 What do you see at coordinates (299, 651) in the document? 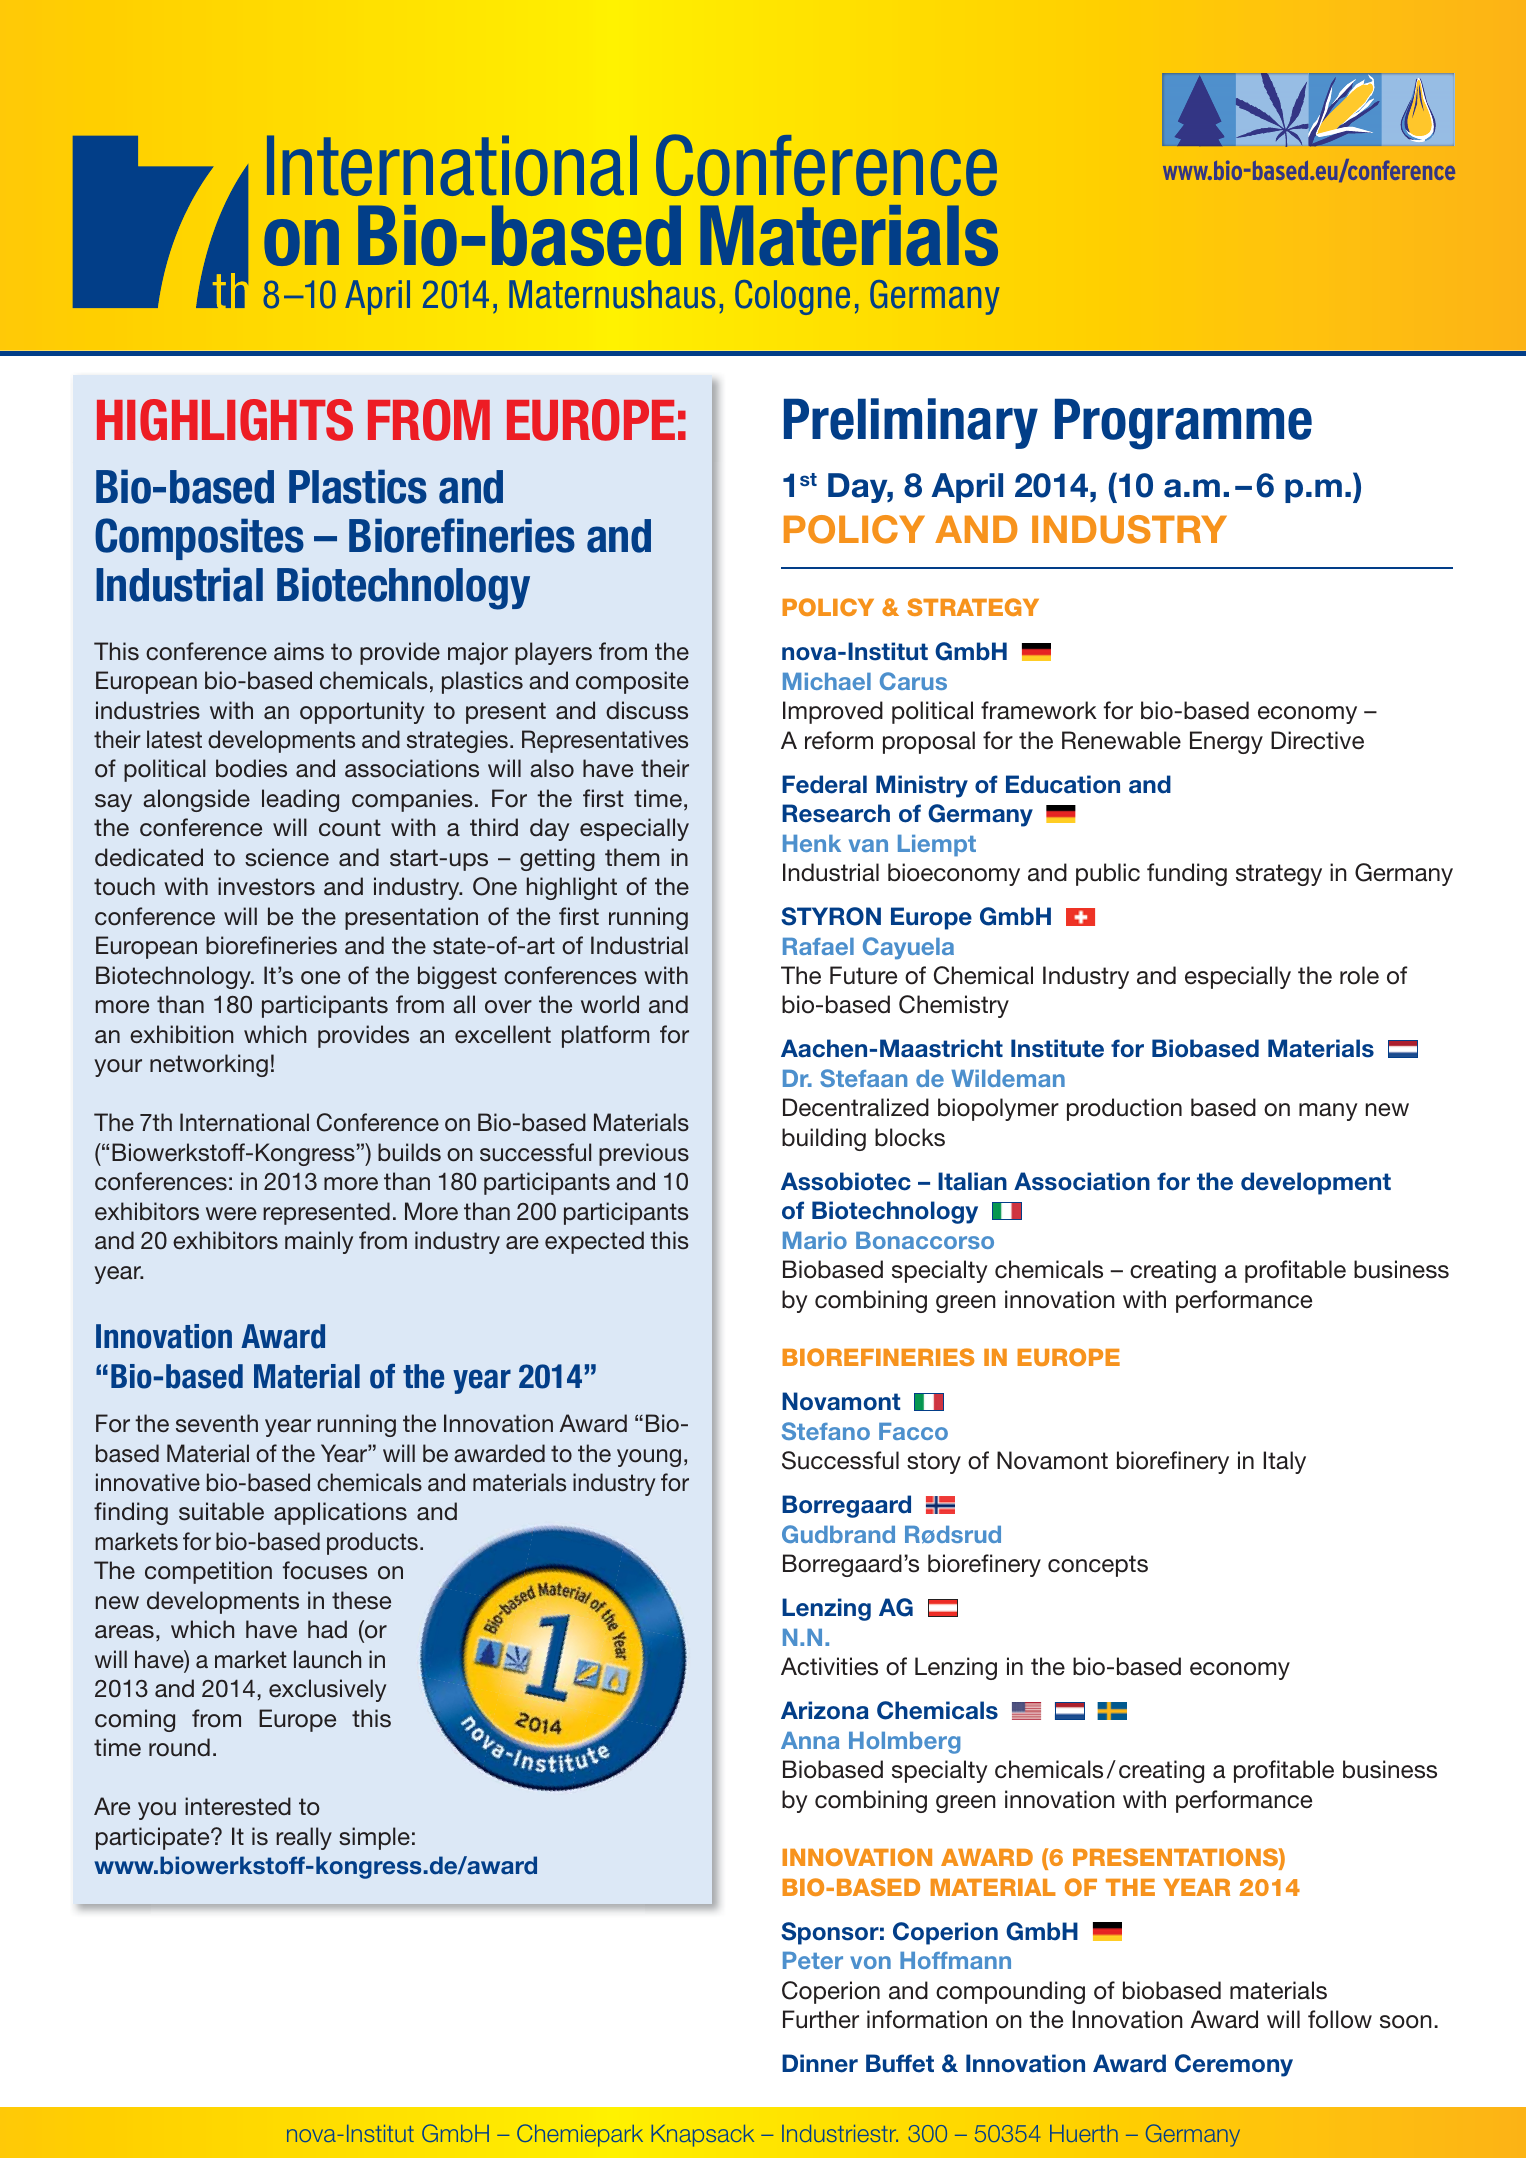
I see `aims` at bounding box center [299, 651].
